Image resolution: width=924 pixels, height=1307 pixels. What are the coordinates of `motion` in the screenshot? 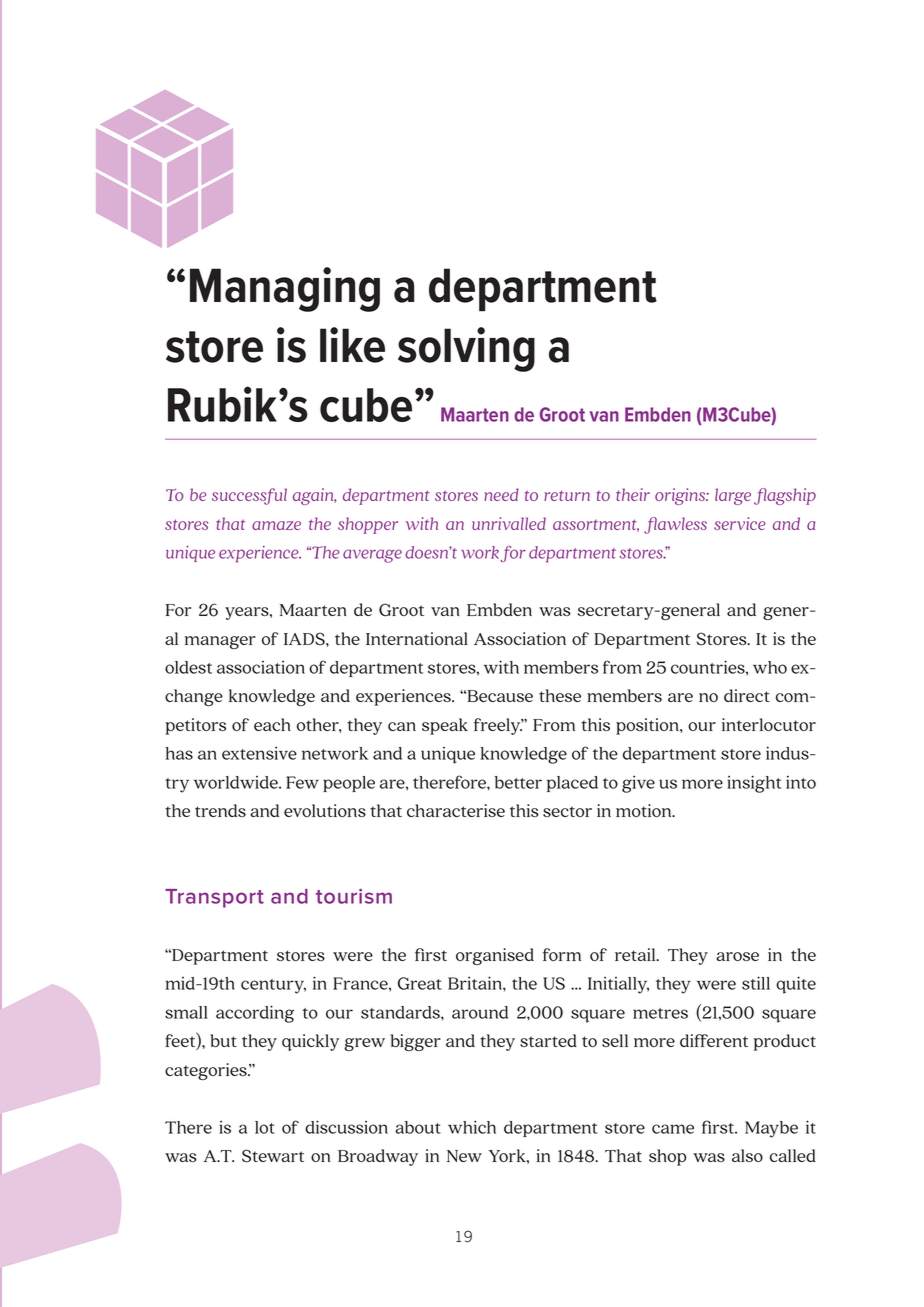 It's located at (645, 810).
